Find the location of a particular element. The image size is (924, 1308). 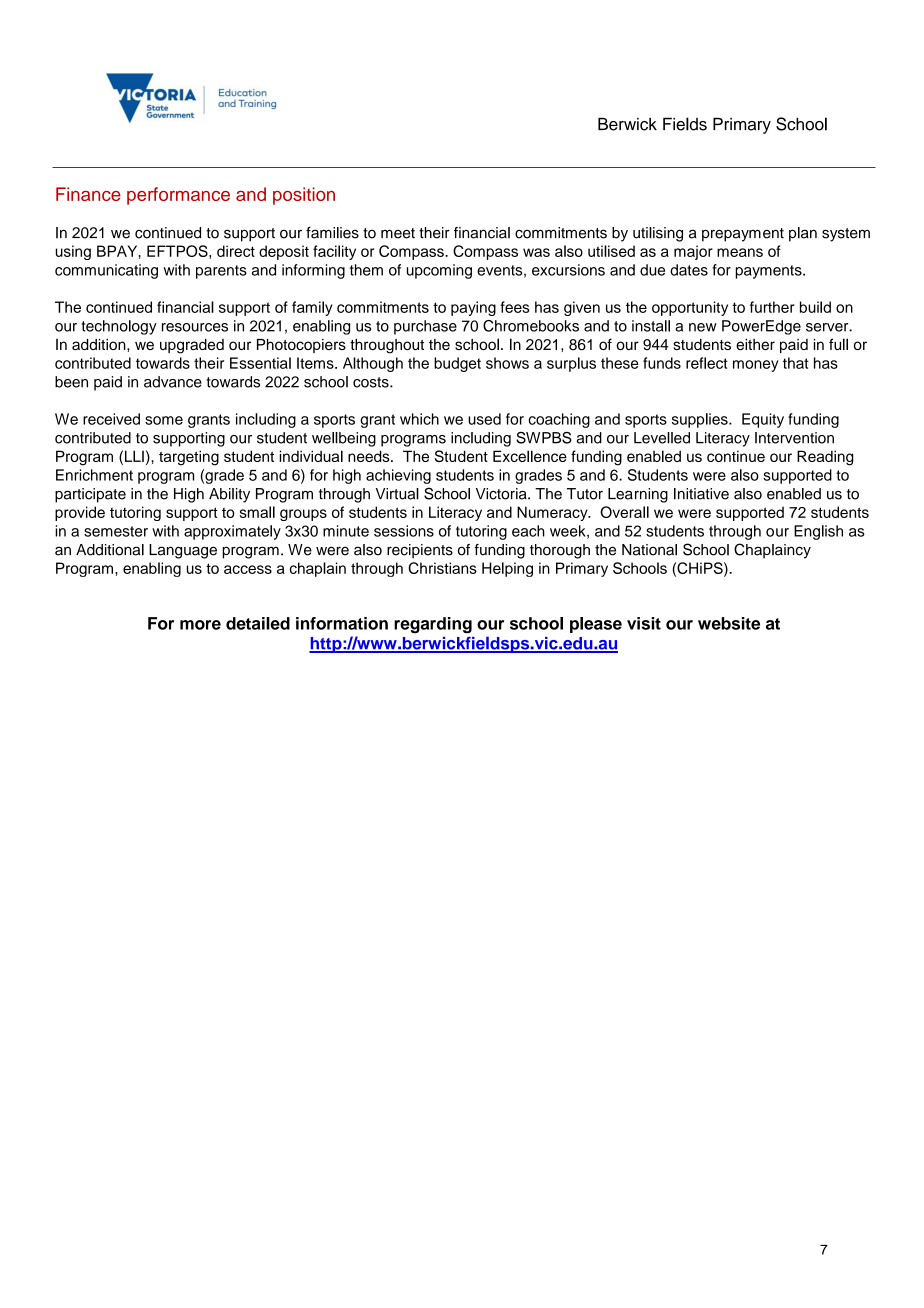

meet is located at coordinates (398, 233).
